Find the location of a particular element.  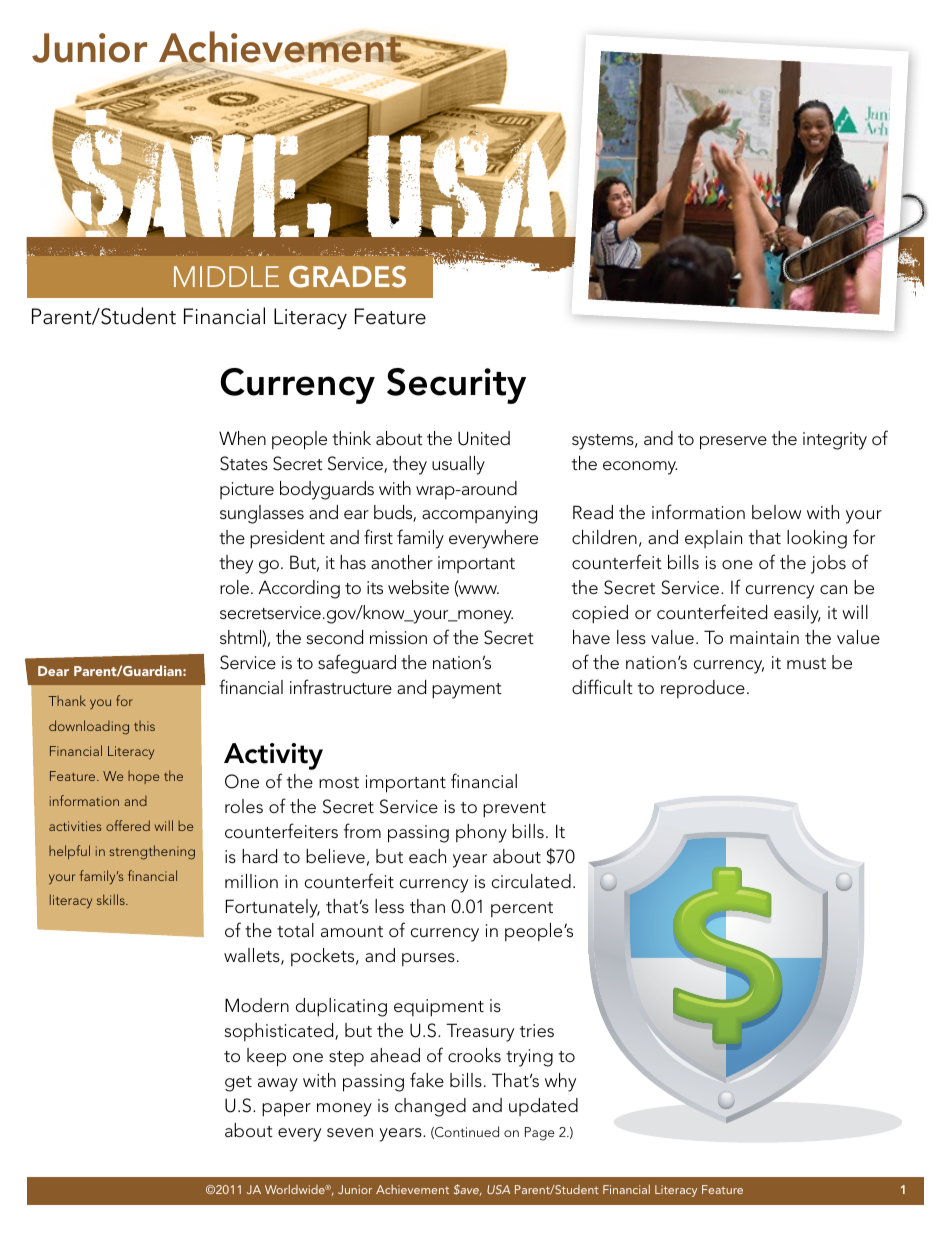

each is located at coordinates (427, 856).
